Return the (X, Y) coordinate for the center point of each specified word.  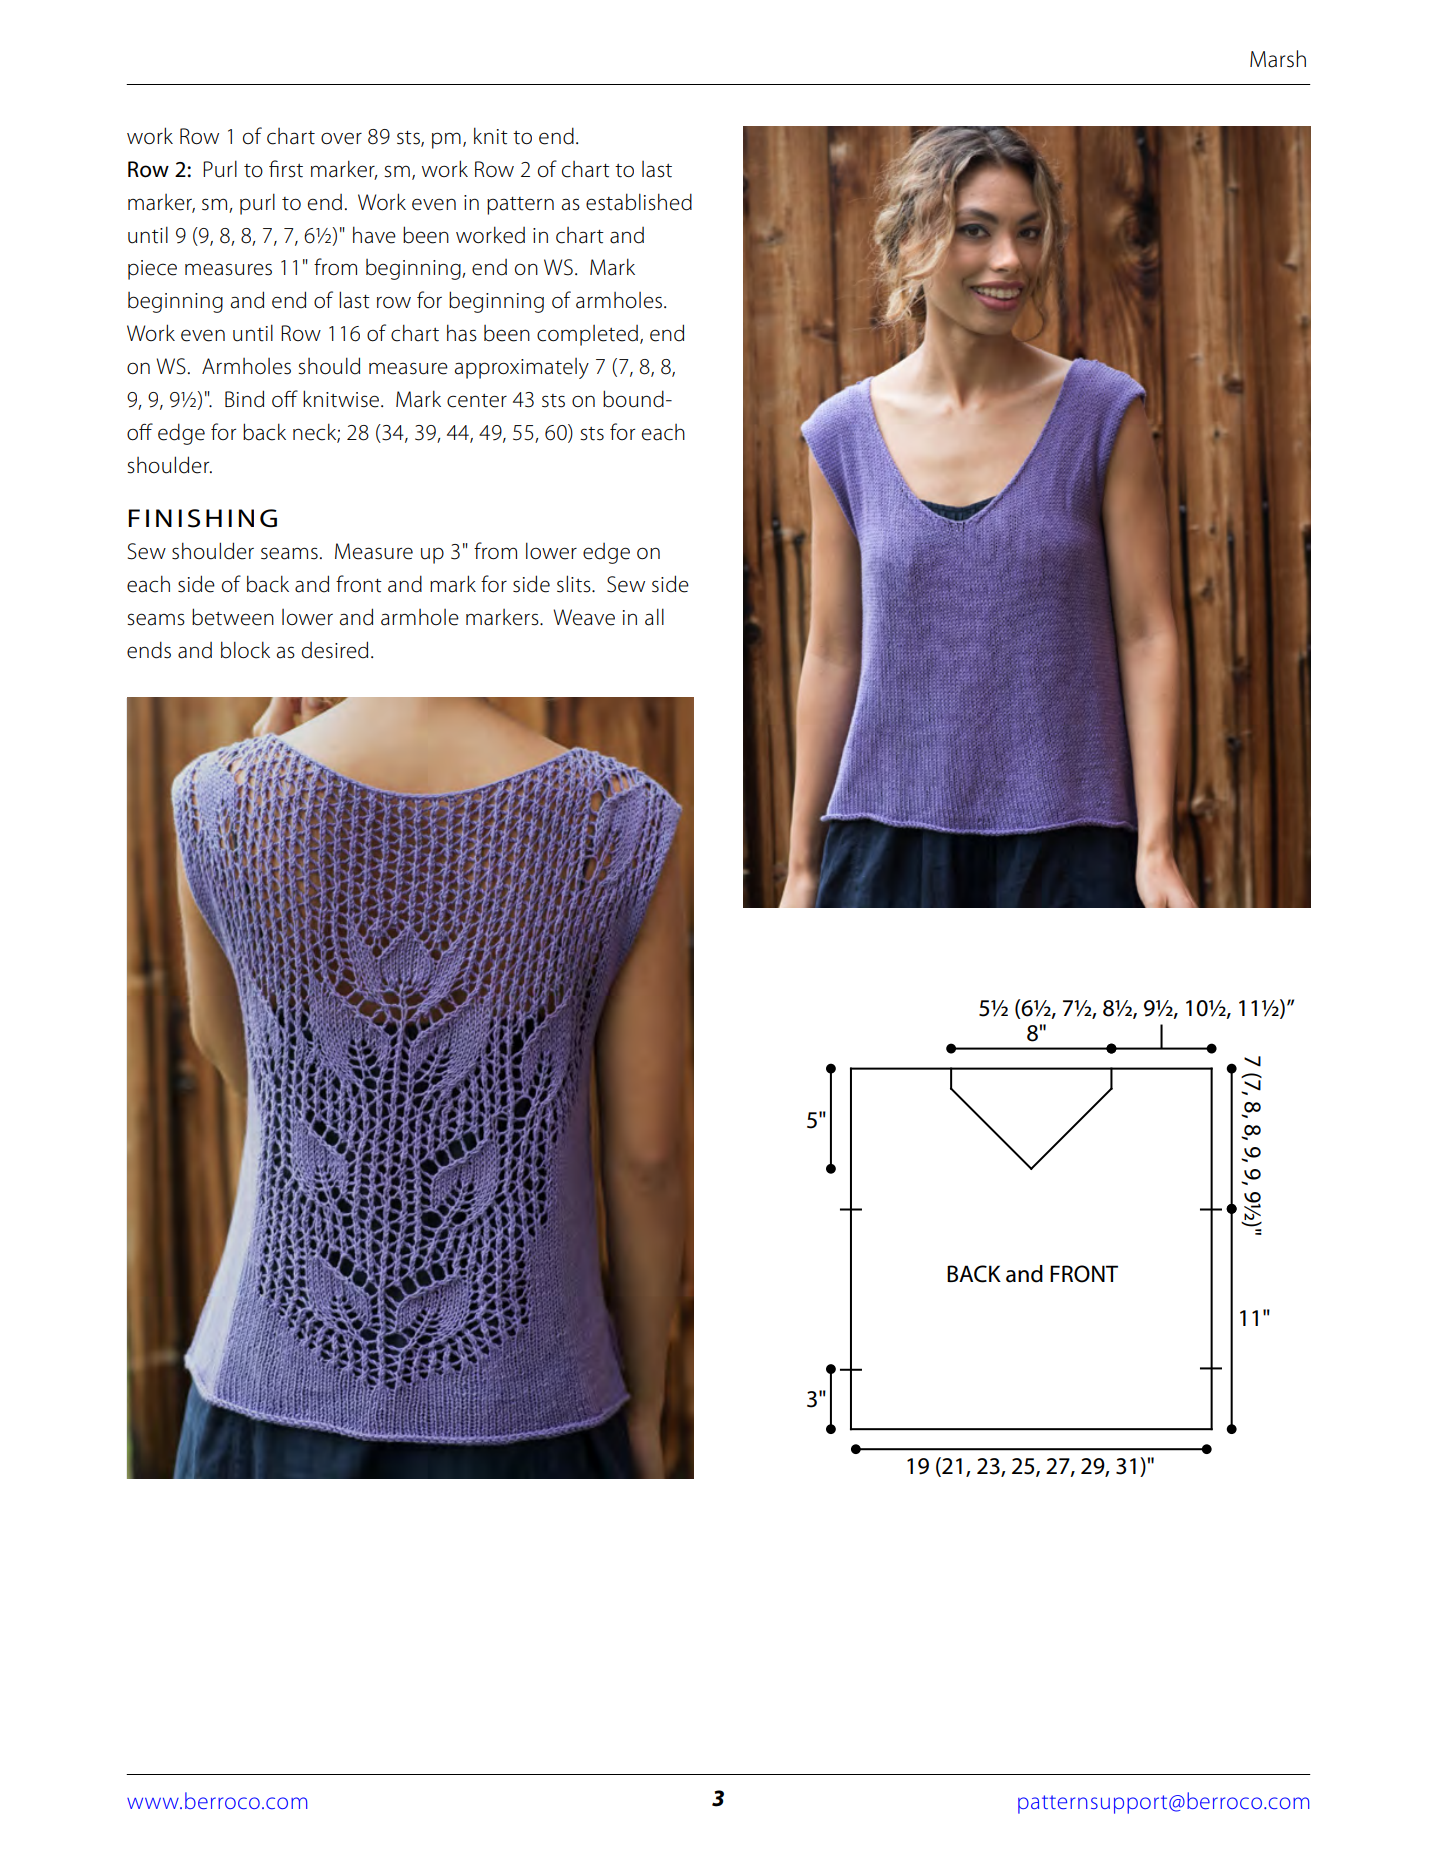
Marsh (1278, 59)
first (286, 169)
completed (587, 335)
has (462, 333)
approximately (521, 368)
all (654, 617)
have (374, 235)
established (639, 202)
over (341, 138)
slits (575, 584)
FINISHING (202, 518)
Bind (244, 399)
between (233, 617)
